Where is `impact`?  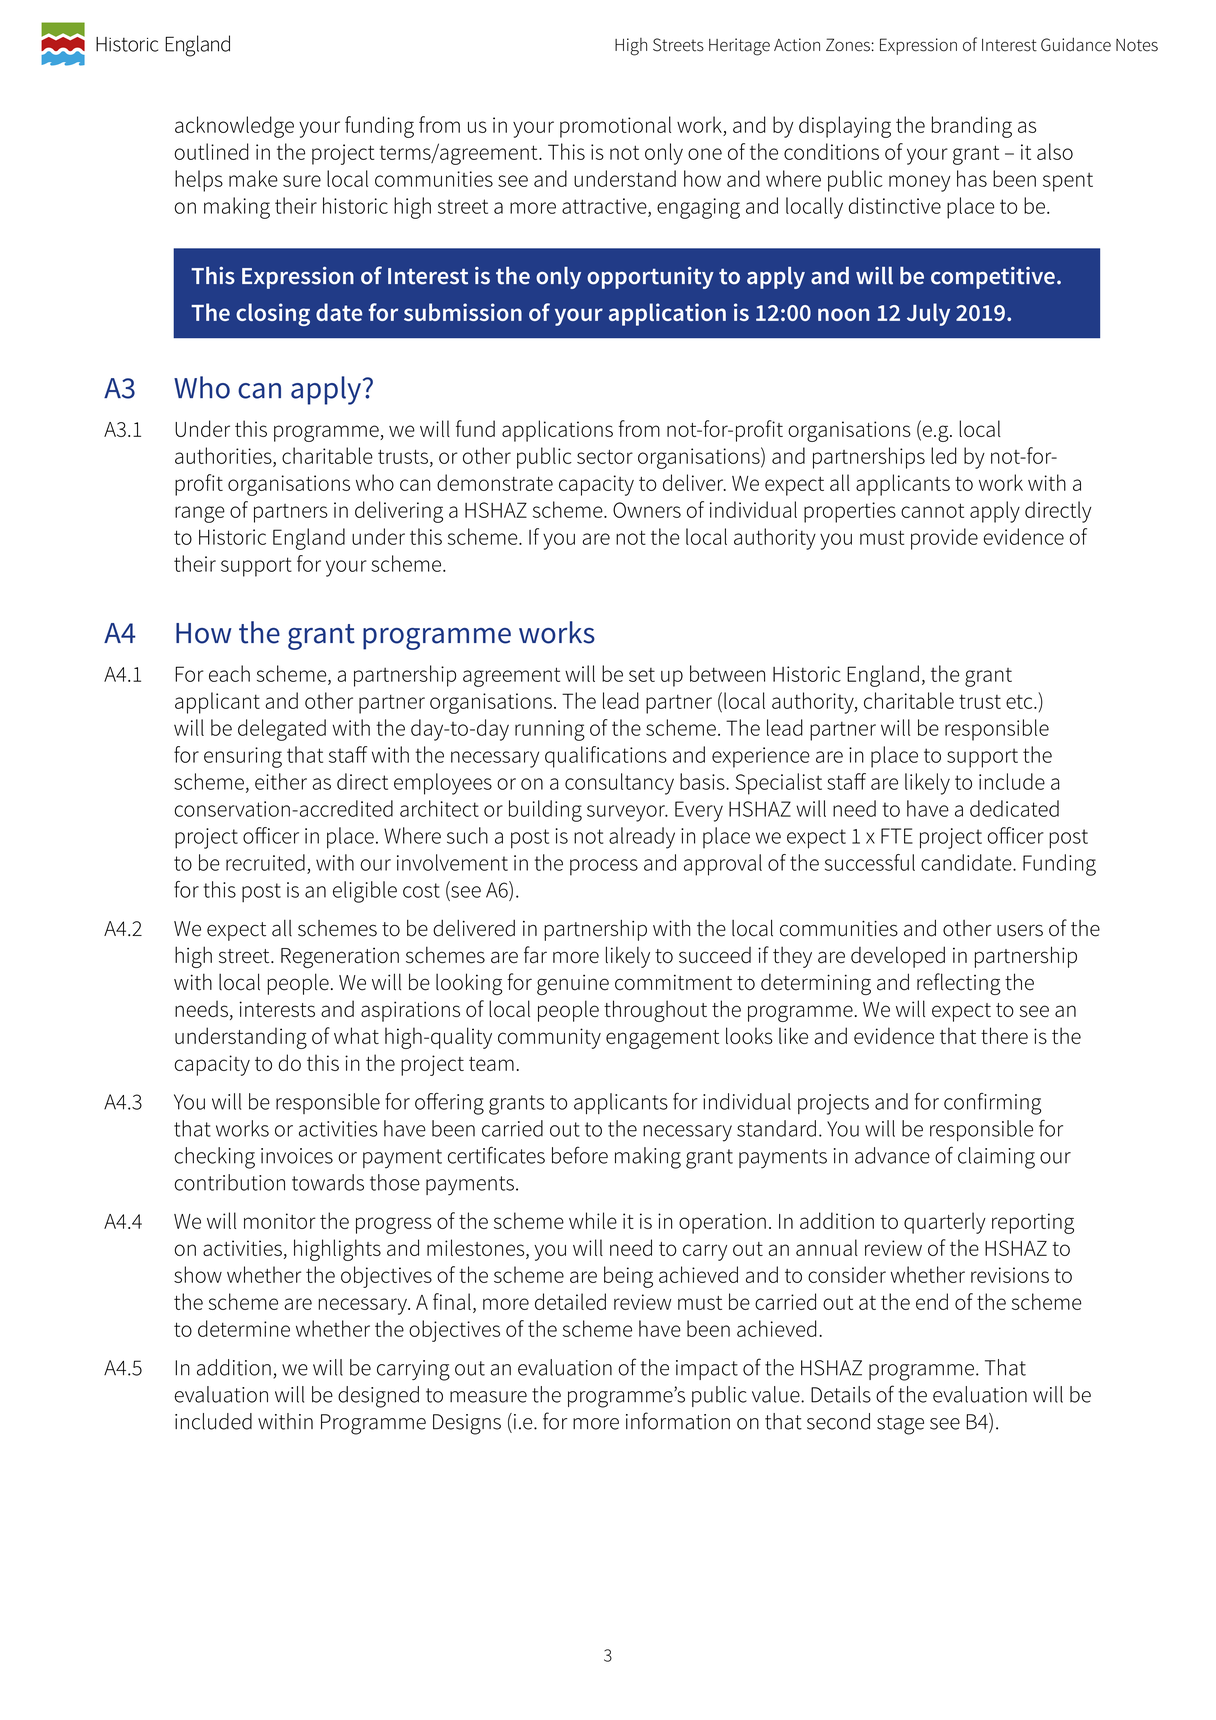
impact is located at coordinates (707, 1370).
